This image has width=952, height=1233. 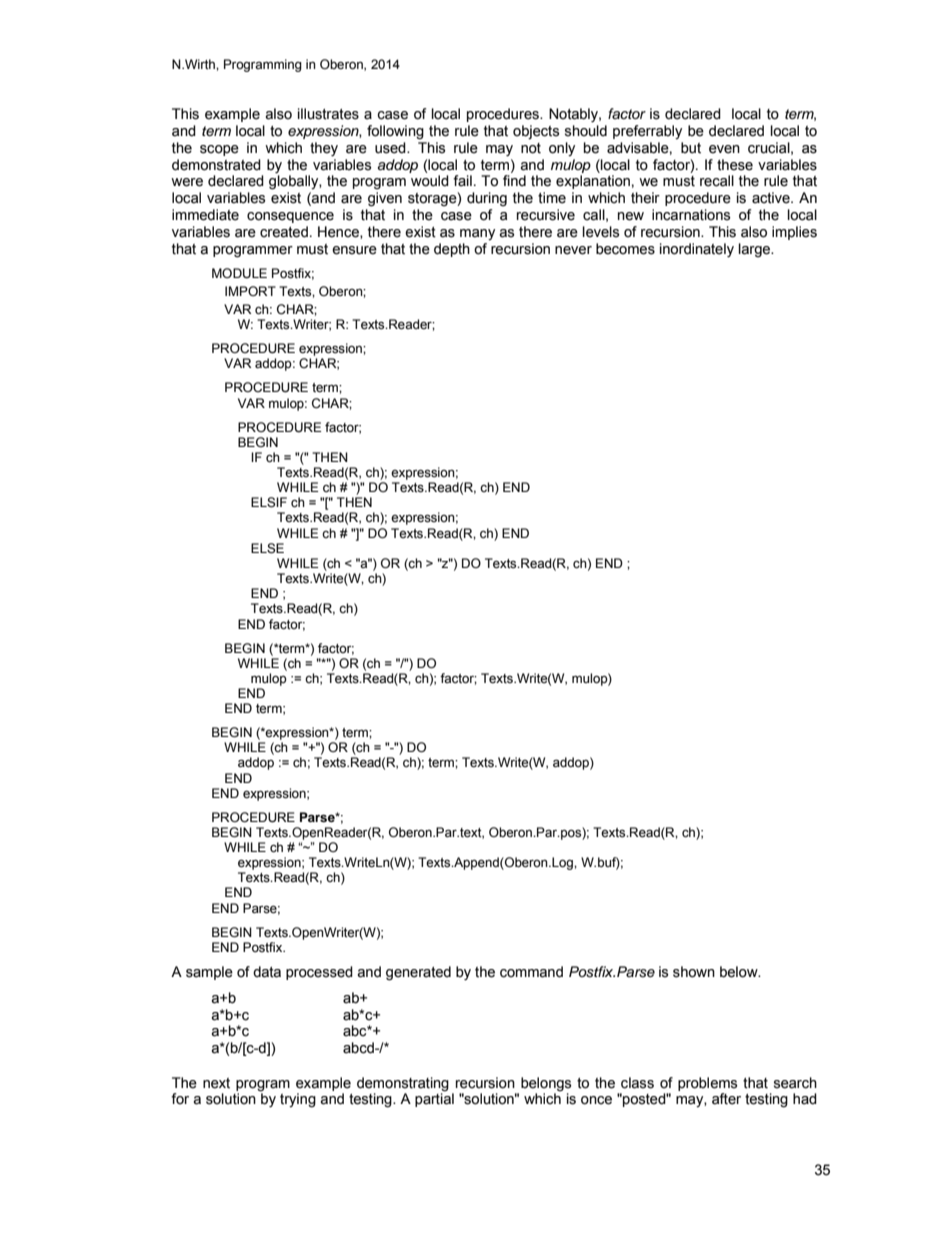 What do you see at coordinates (219, 150) in the image?
I see `scope` at bounding box center [219, 150].
